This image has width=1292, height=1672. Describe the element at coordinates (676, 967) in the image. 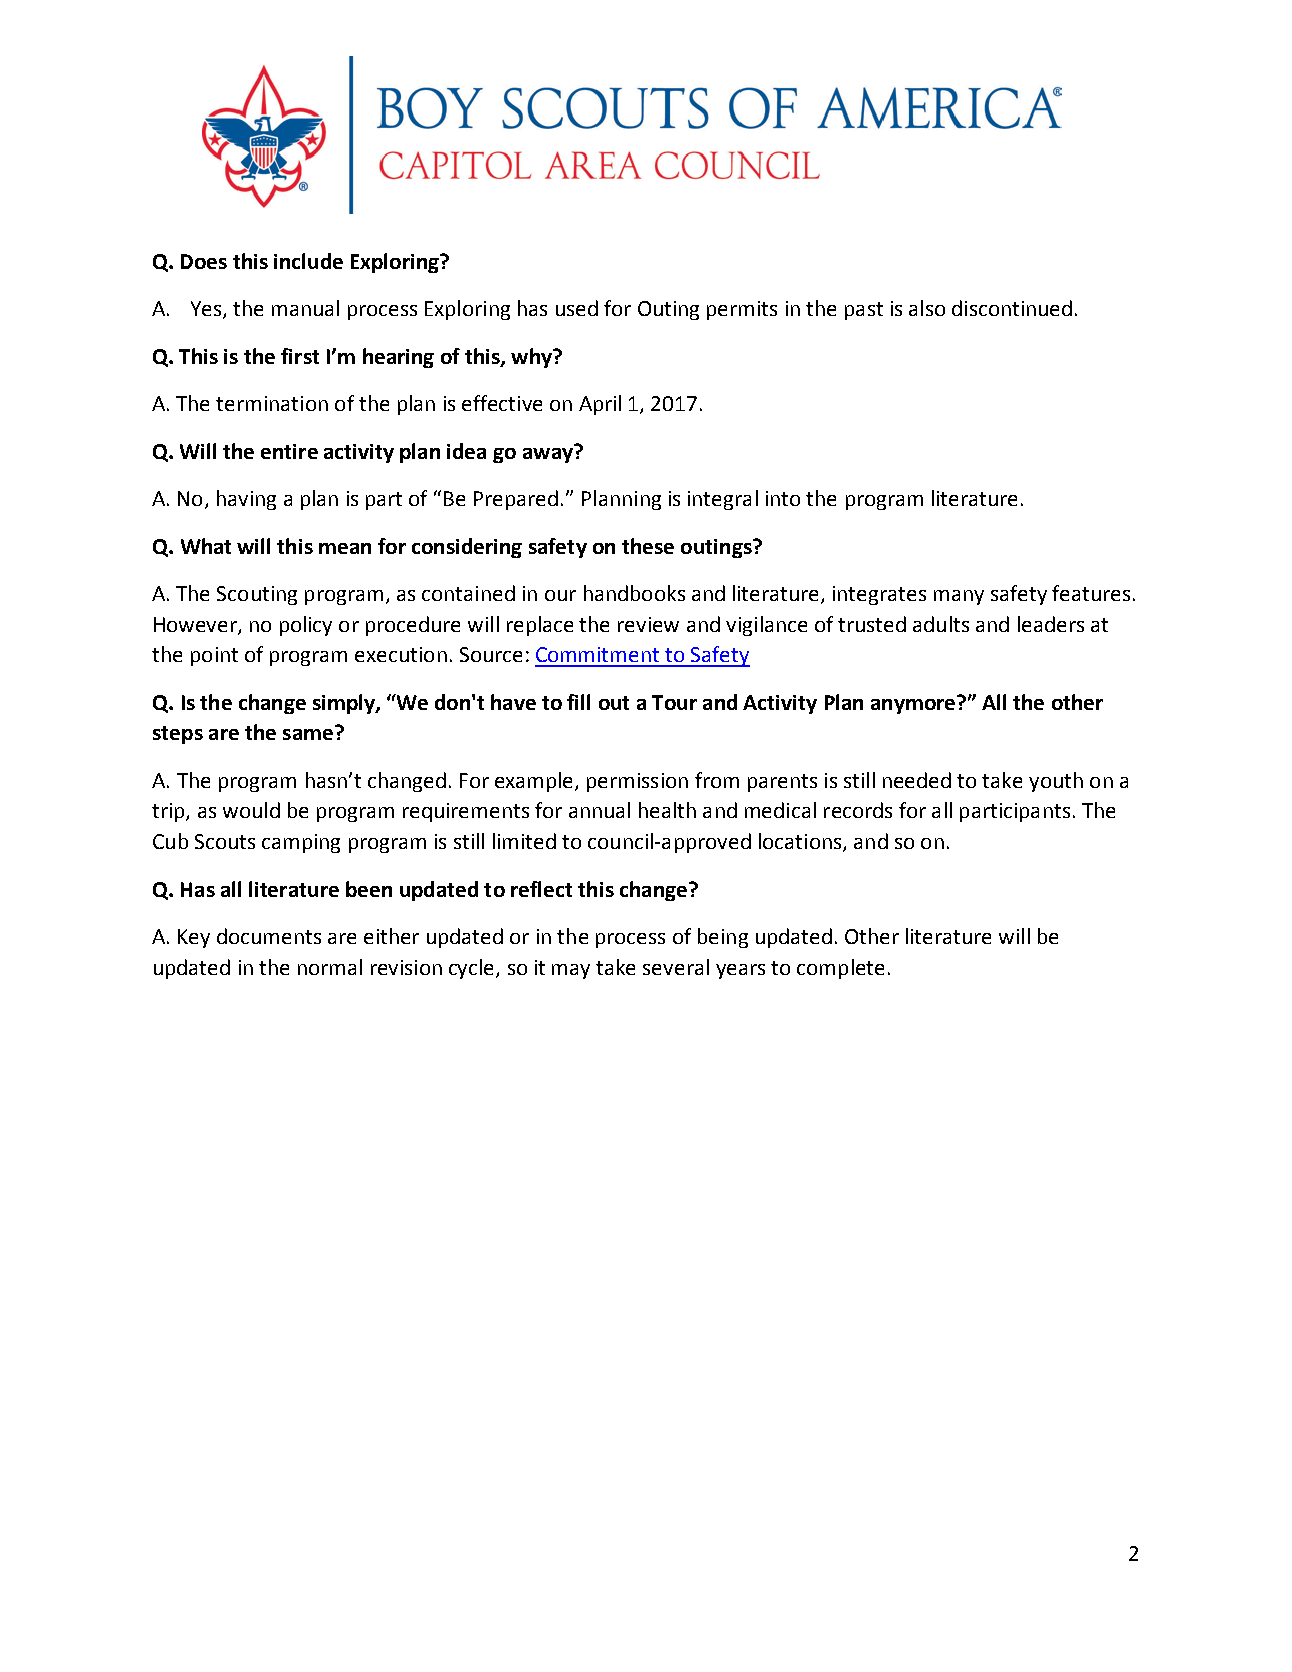

I see `several` at that location.
